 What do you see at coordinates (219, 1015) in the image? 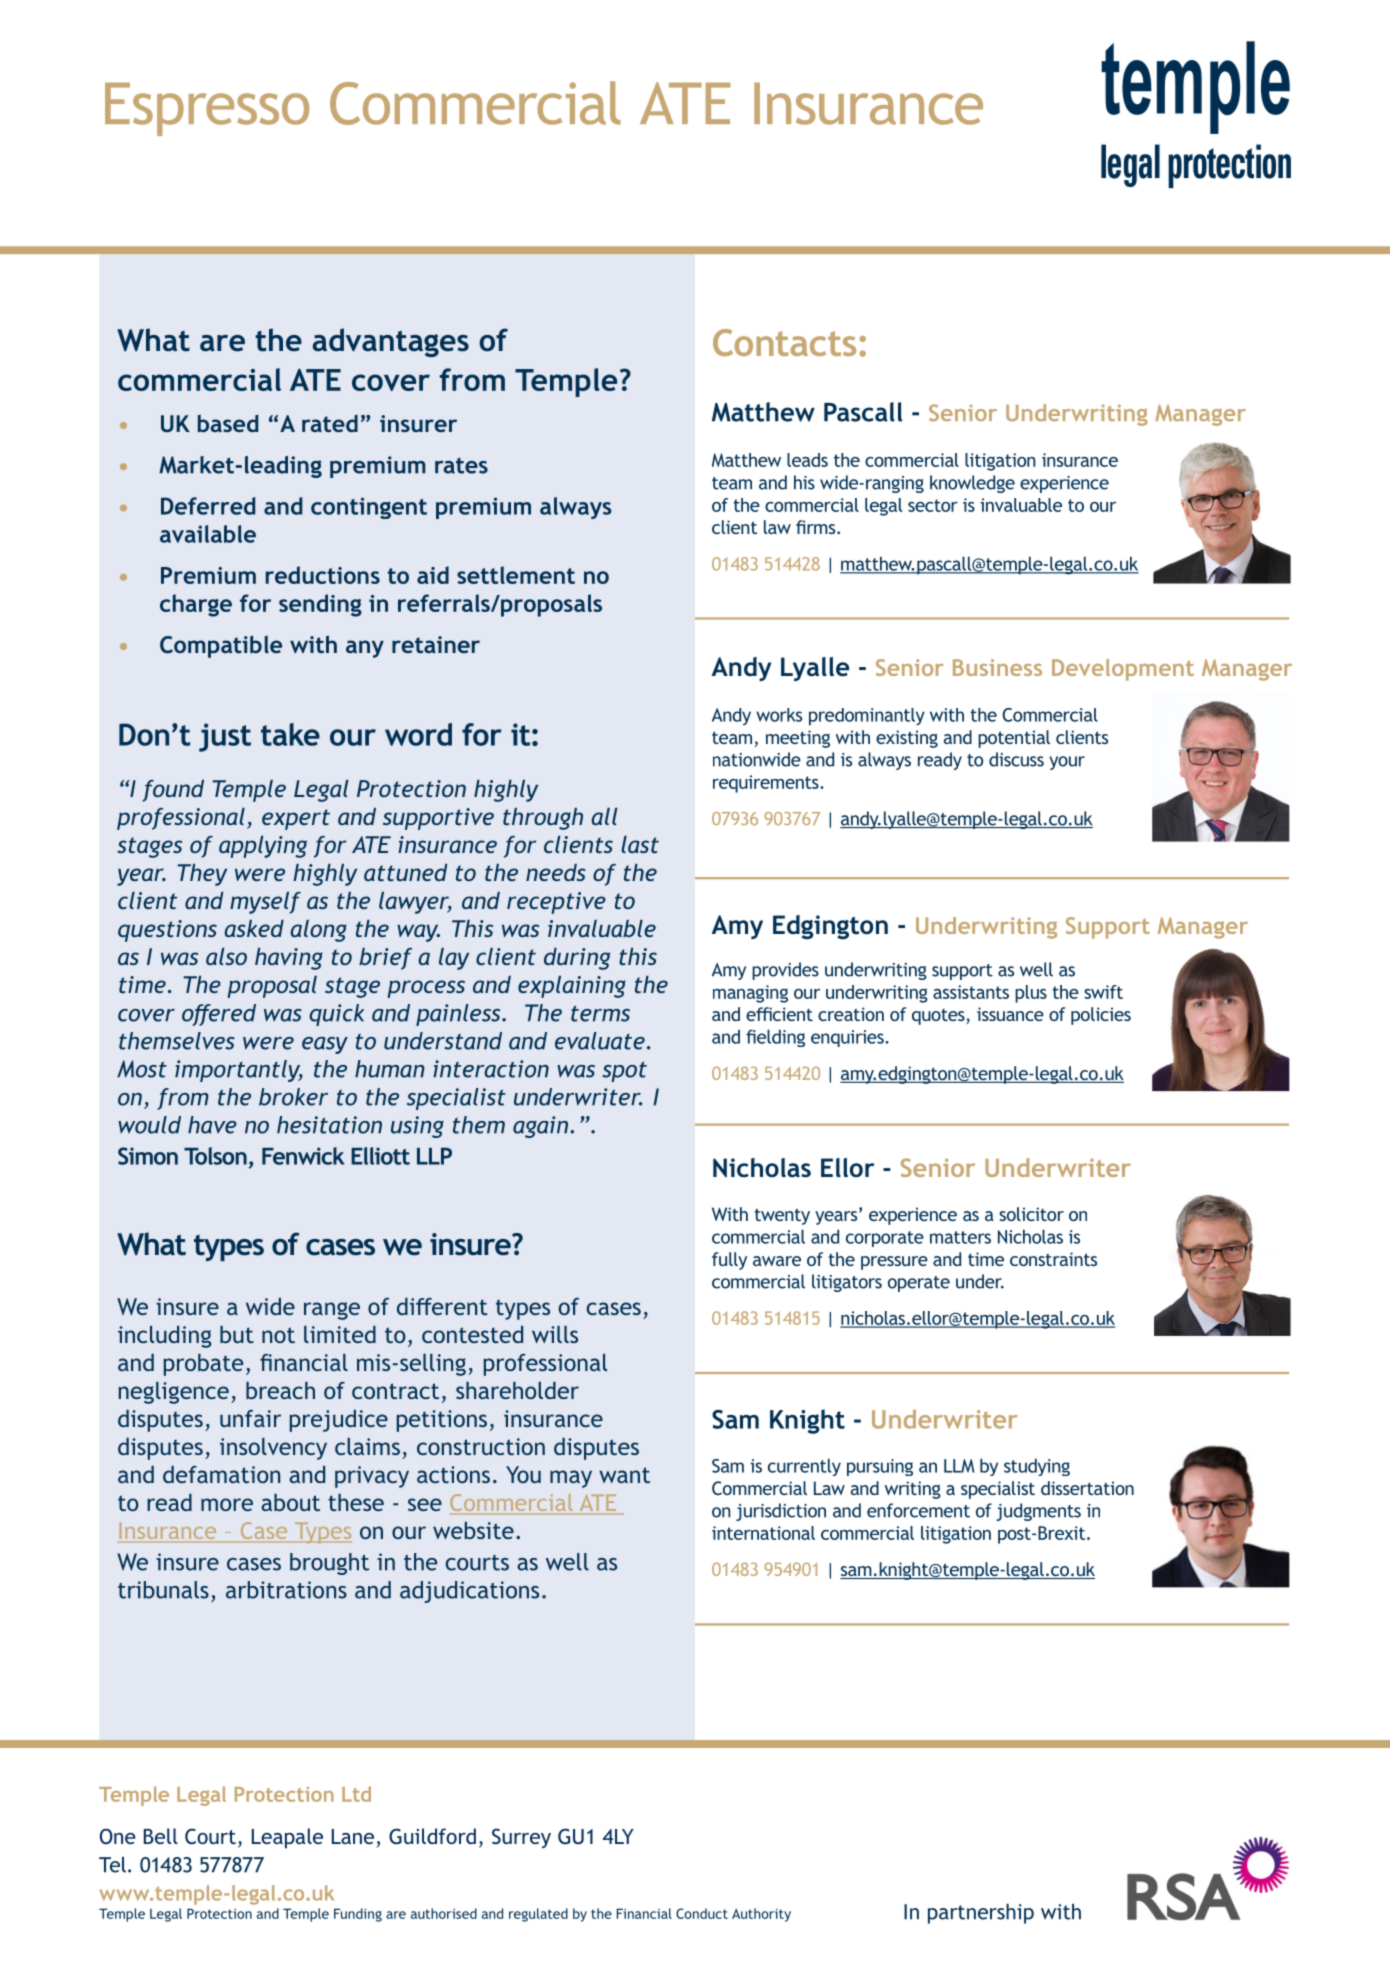
I see `offered` at bounding box center [219, 1015].
